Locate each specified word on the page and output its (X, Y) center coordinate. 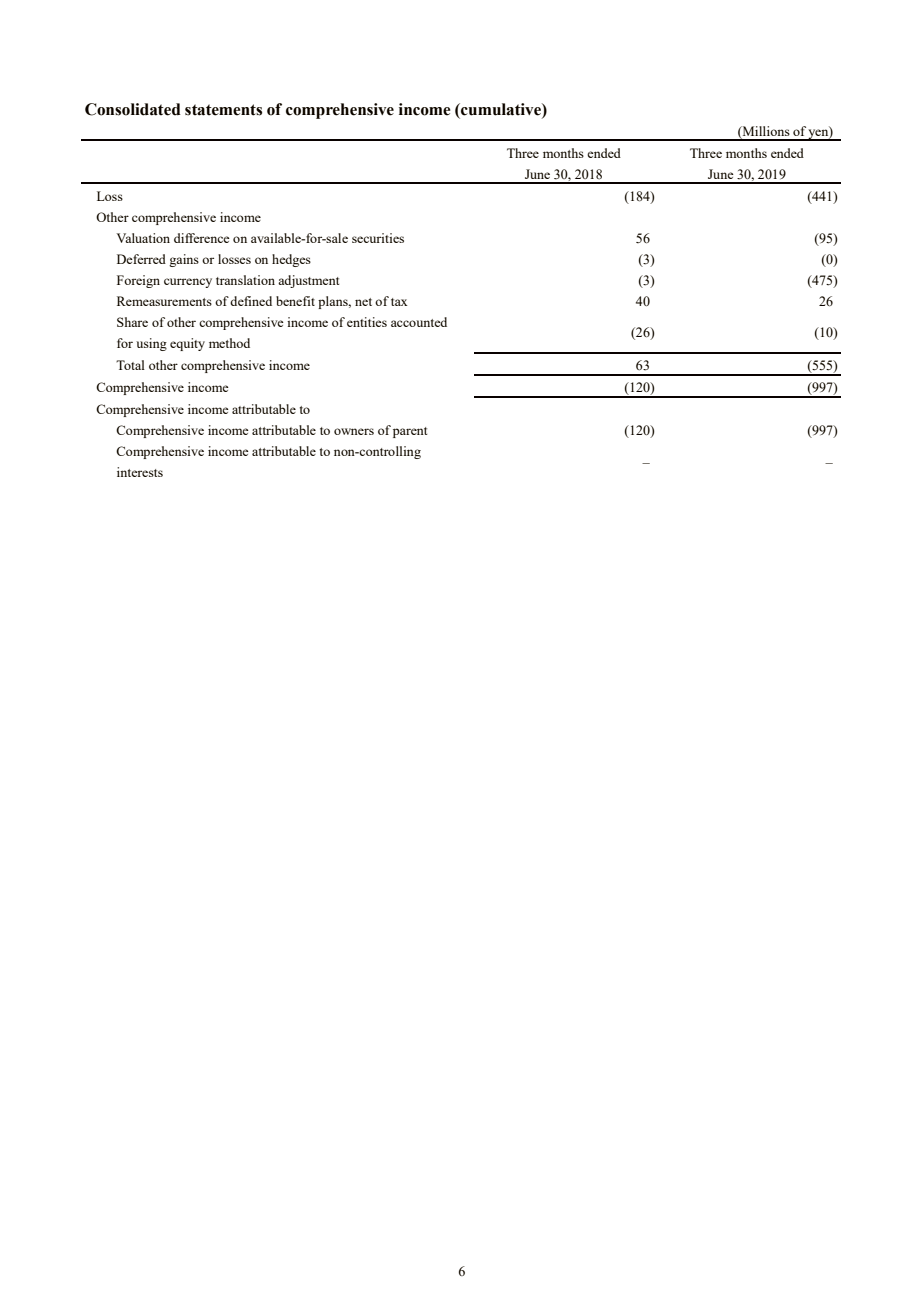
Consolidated (133, 109)
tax (399, 302)
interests (140, 472)
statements (223, 110)
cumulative (501, 109)
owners (354, 431)
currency (188, 283)
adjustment (308, 281)
